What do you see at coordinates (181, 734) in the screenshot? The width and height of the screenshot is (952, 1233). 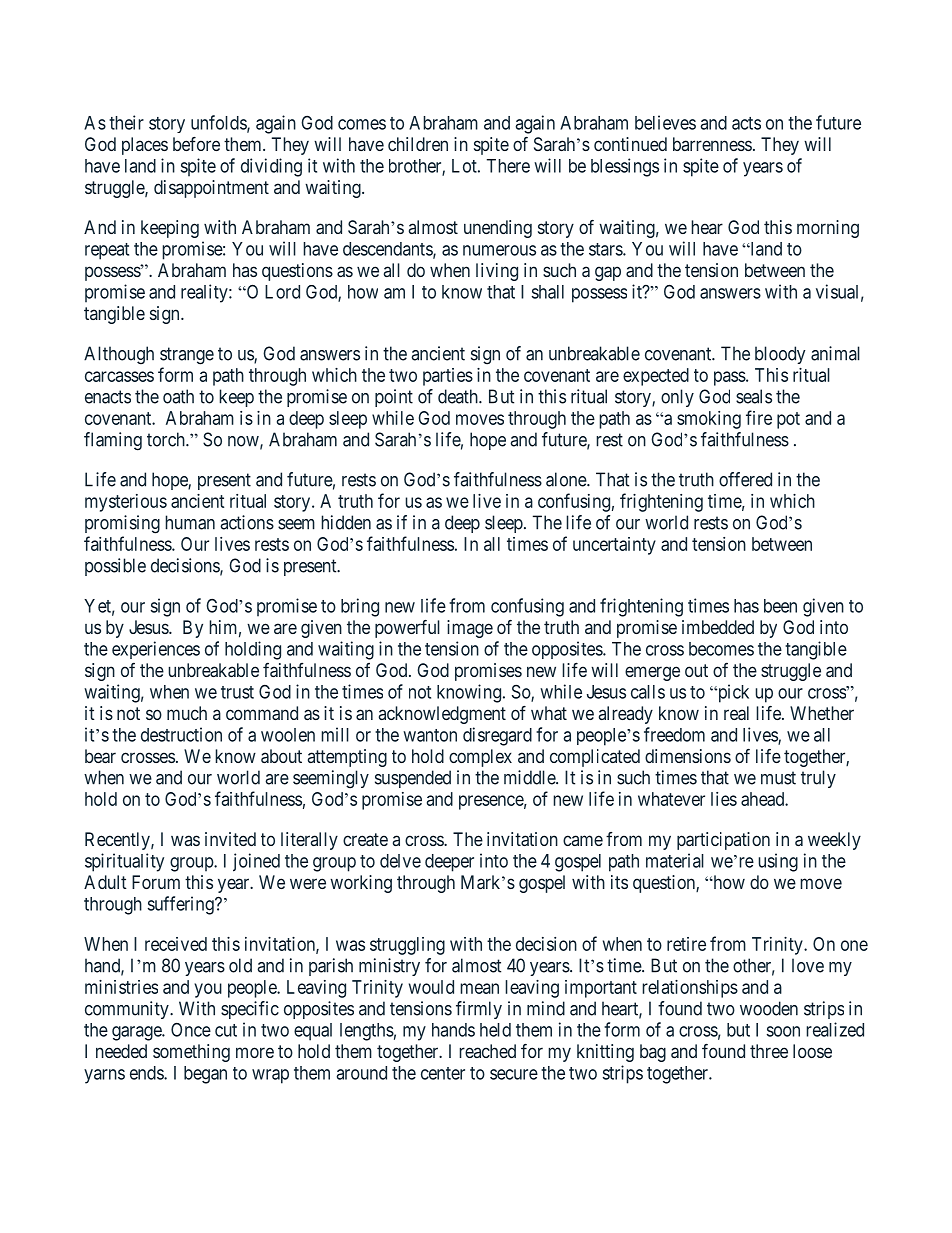 I see `destruction` at bounding box center [181, 734].
